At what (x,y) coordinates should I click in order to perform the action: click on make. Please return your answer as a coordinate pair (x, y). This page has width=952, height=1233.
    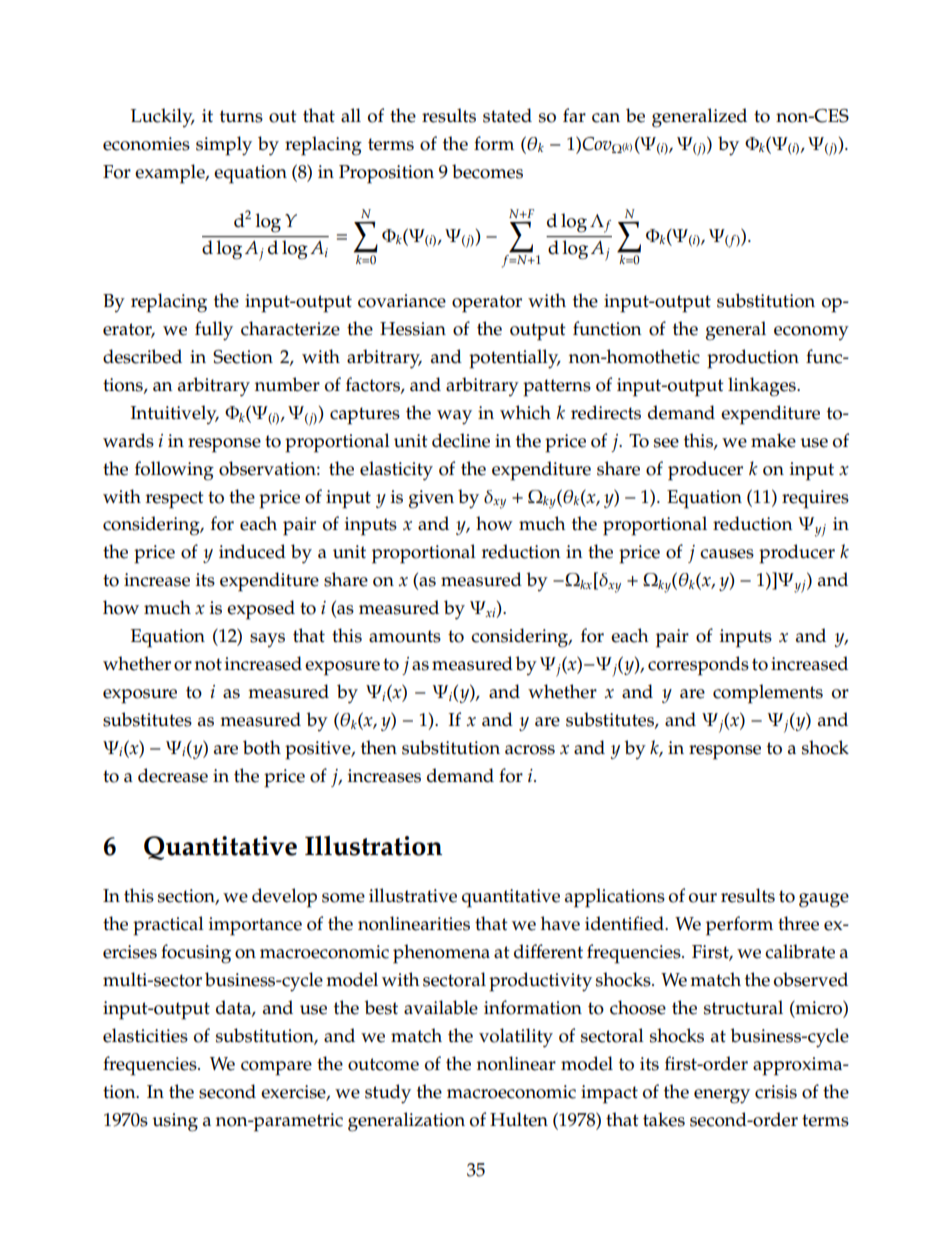
    Looking at the image, I should click on (773, 440).
